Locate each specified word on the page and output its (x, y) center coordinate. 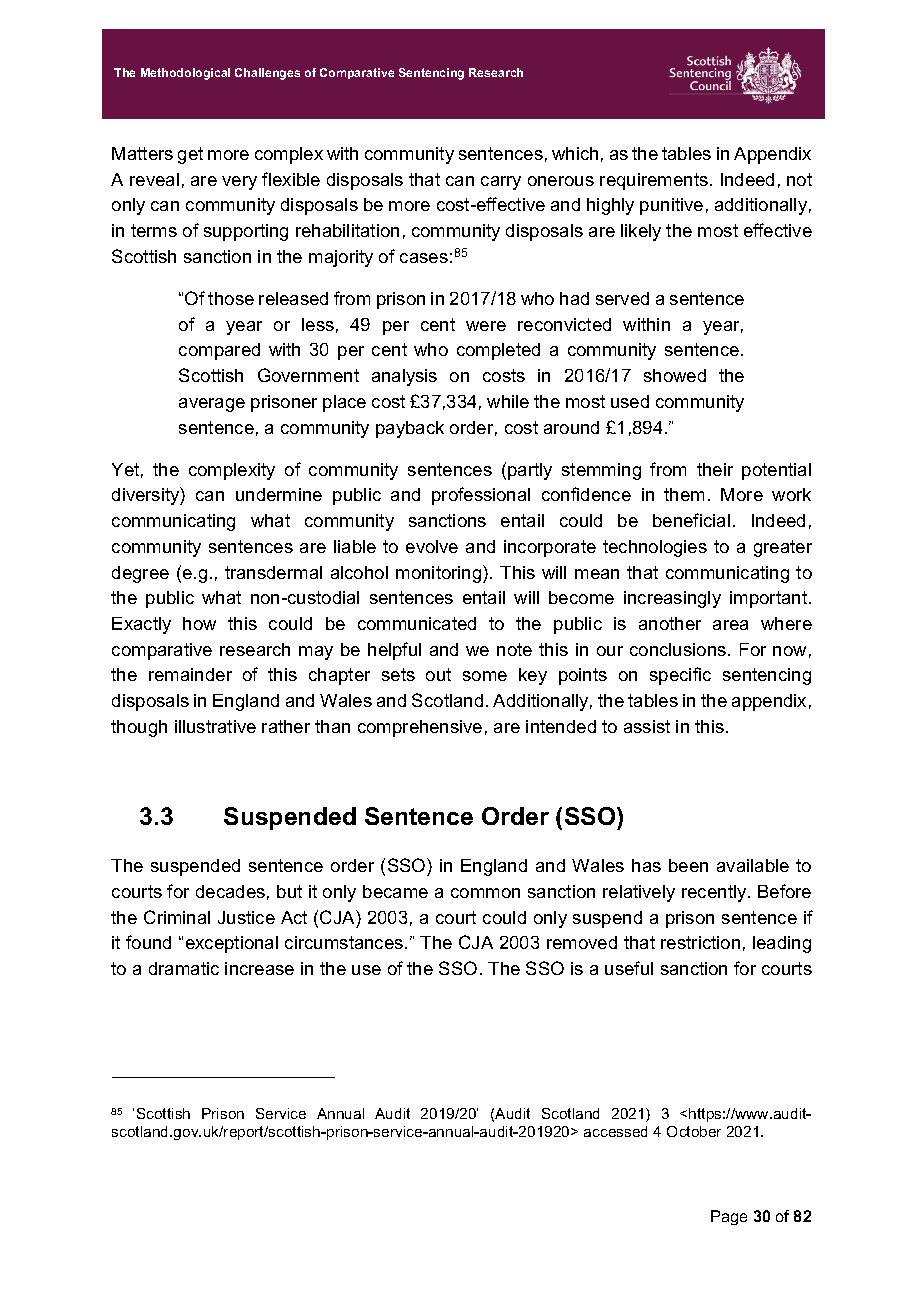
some (485, 676)
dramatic (184, 968)
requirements (654, 181)
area (730, 625)
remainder (190, 674)
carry (501, 183)
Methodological (185, 74)
